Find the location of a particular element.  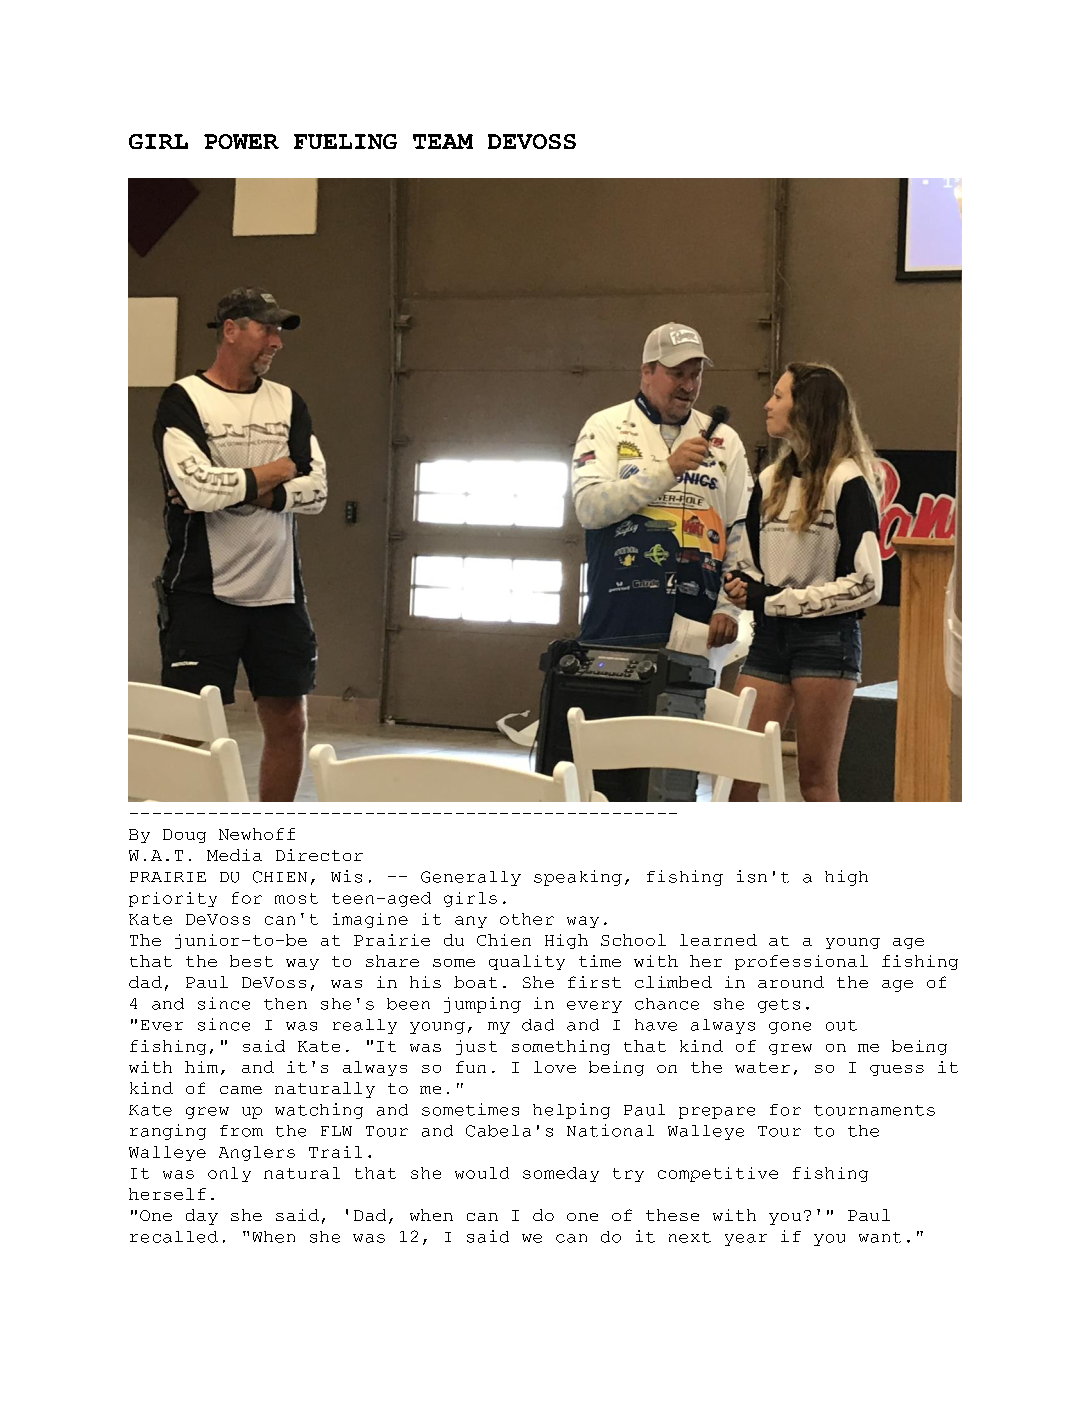

around is located at coordinates (791, 982).
